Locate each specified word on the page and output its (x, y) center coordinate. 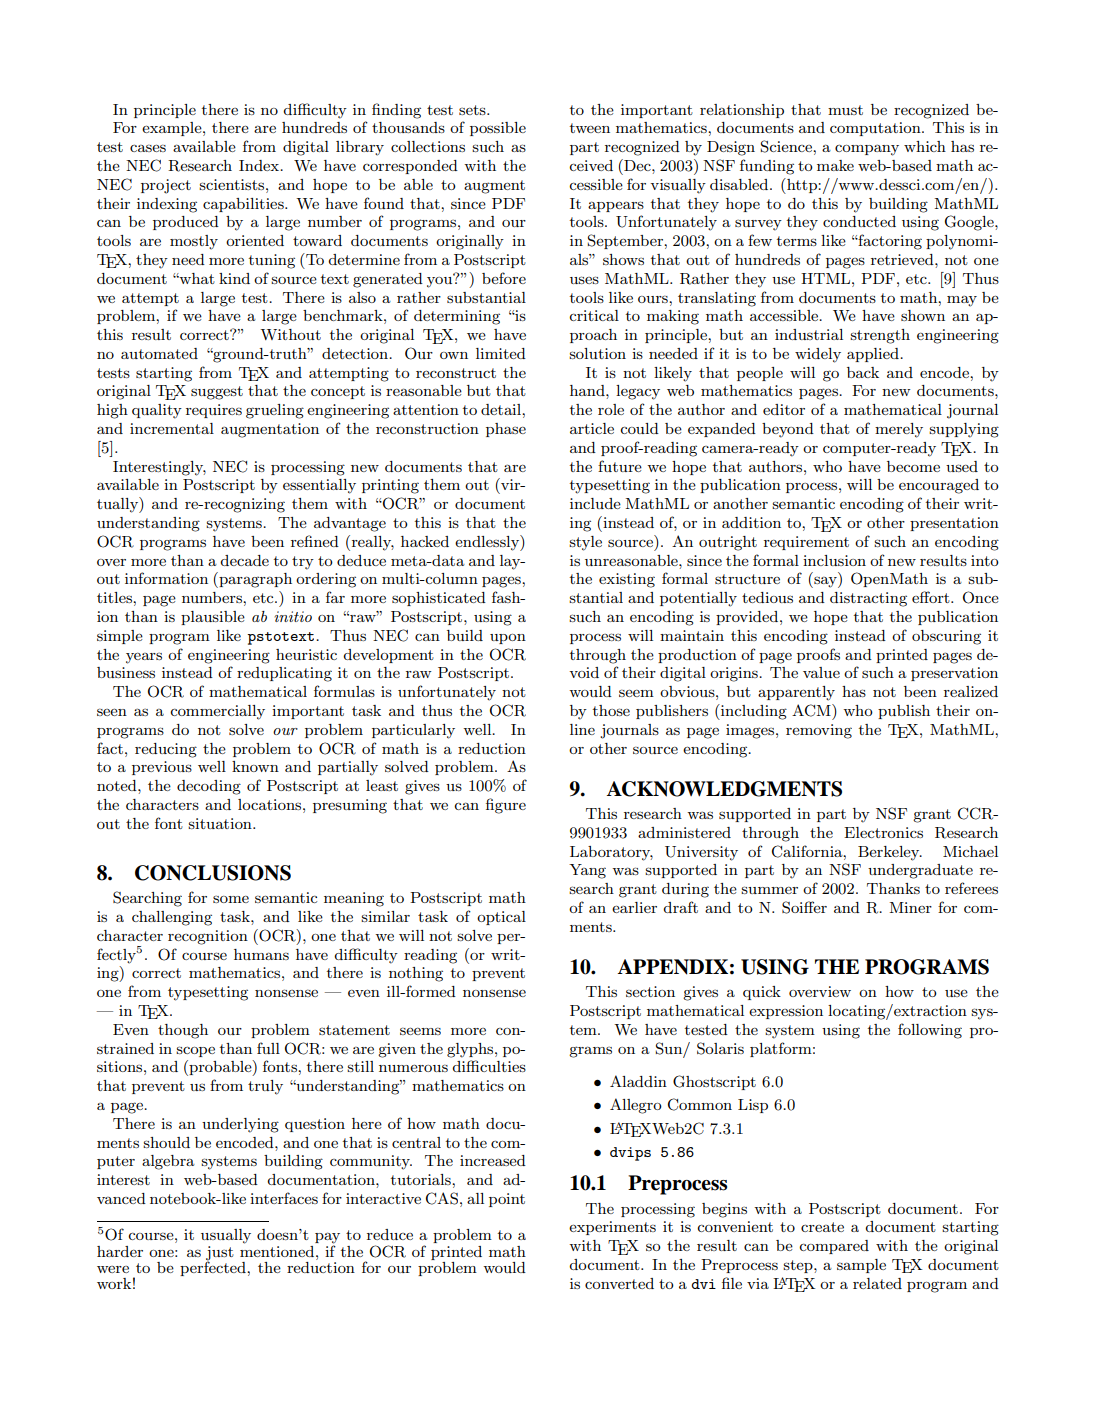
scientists (233, 184)
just (220, 1254)
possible (498, 129)
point (507, 1200)
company (867, 150)
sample (861, 1266)
